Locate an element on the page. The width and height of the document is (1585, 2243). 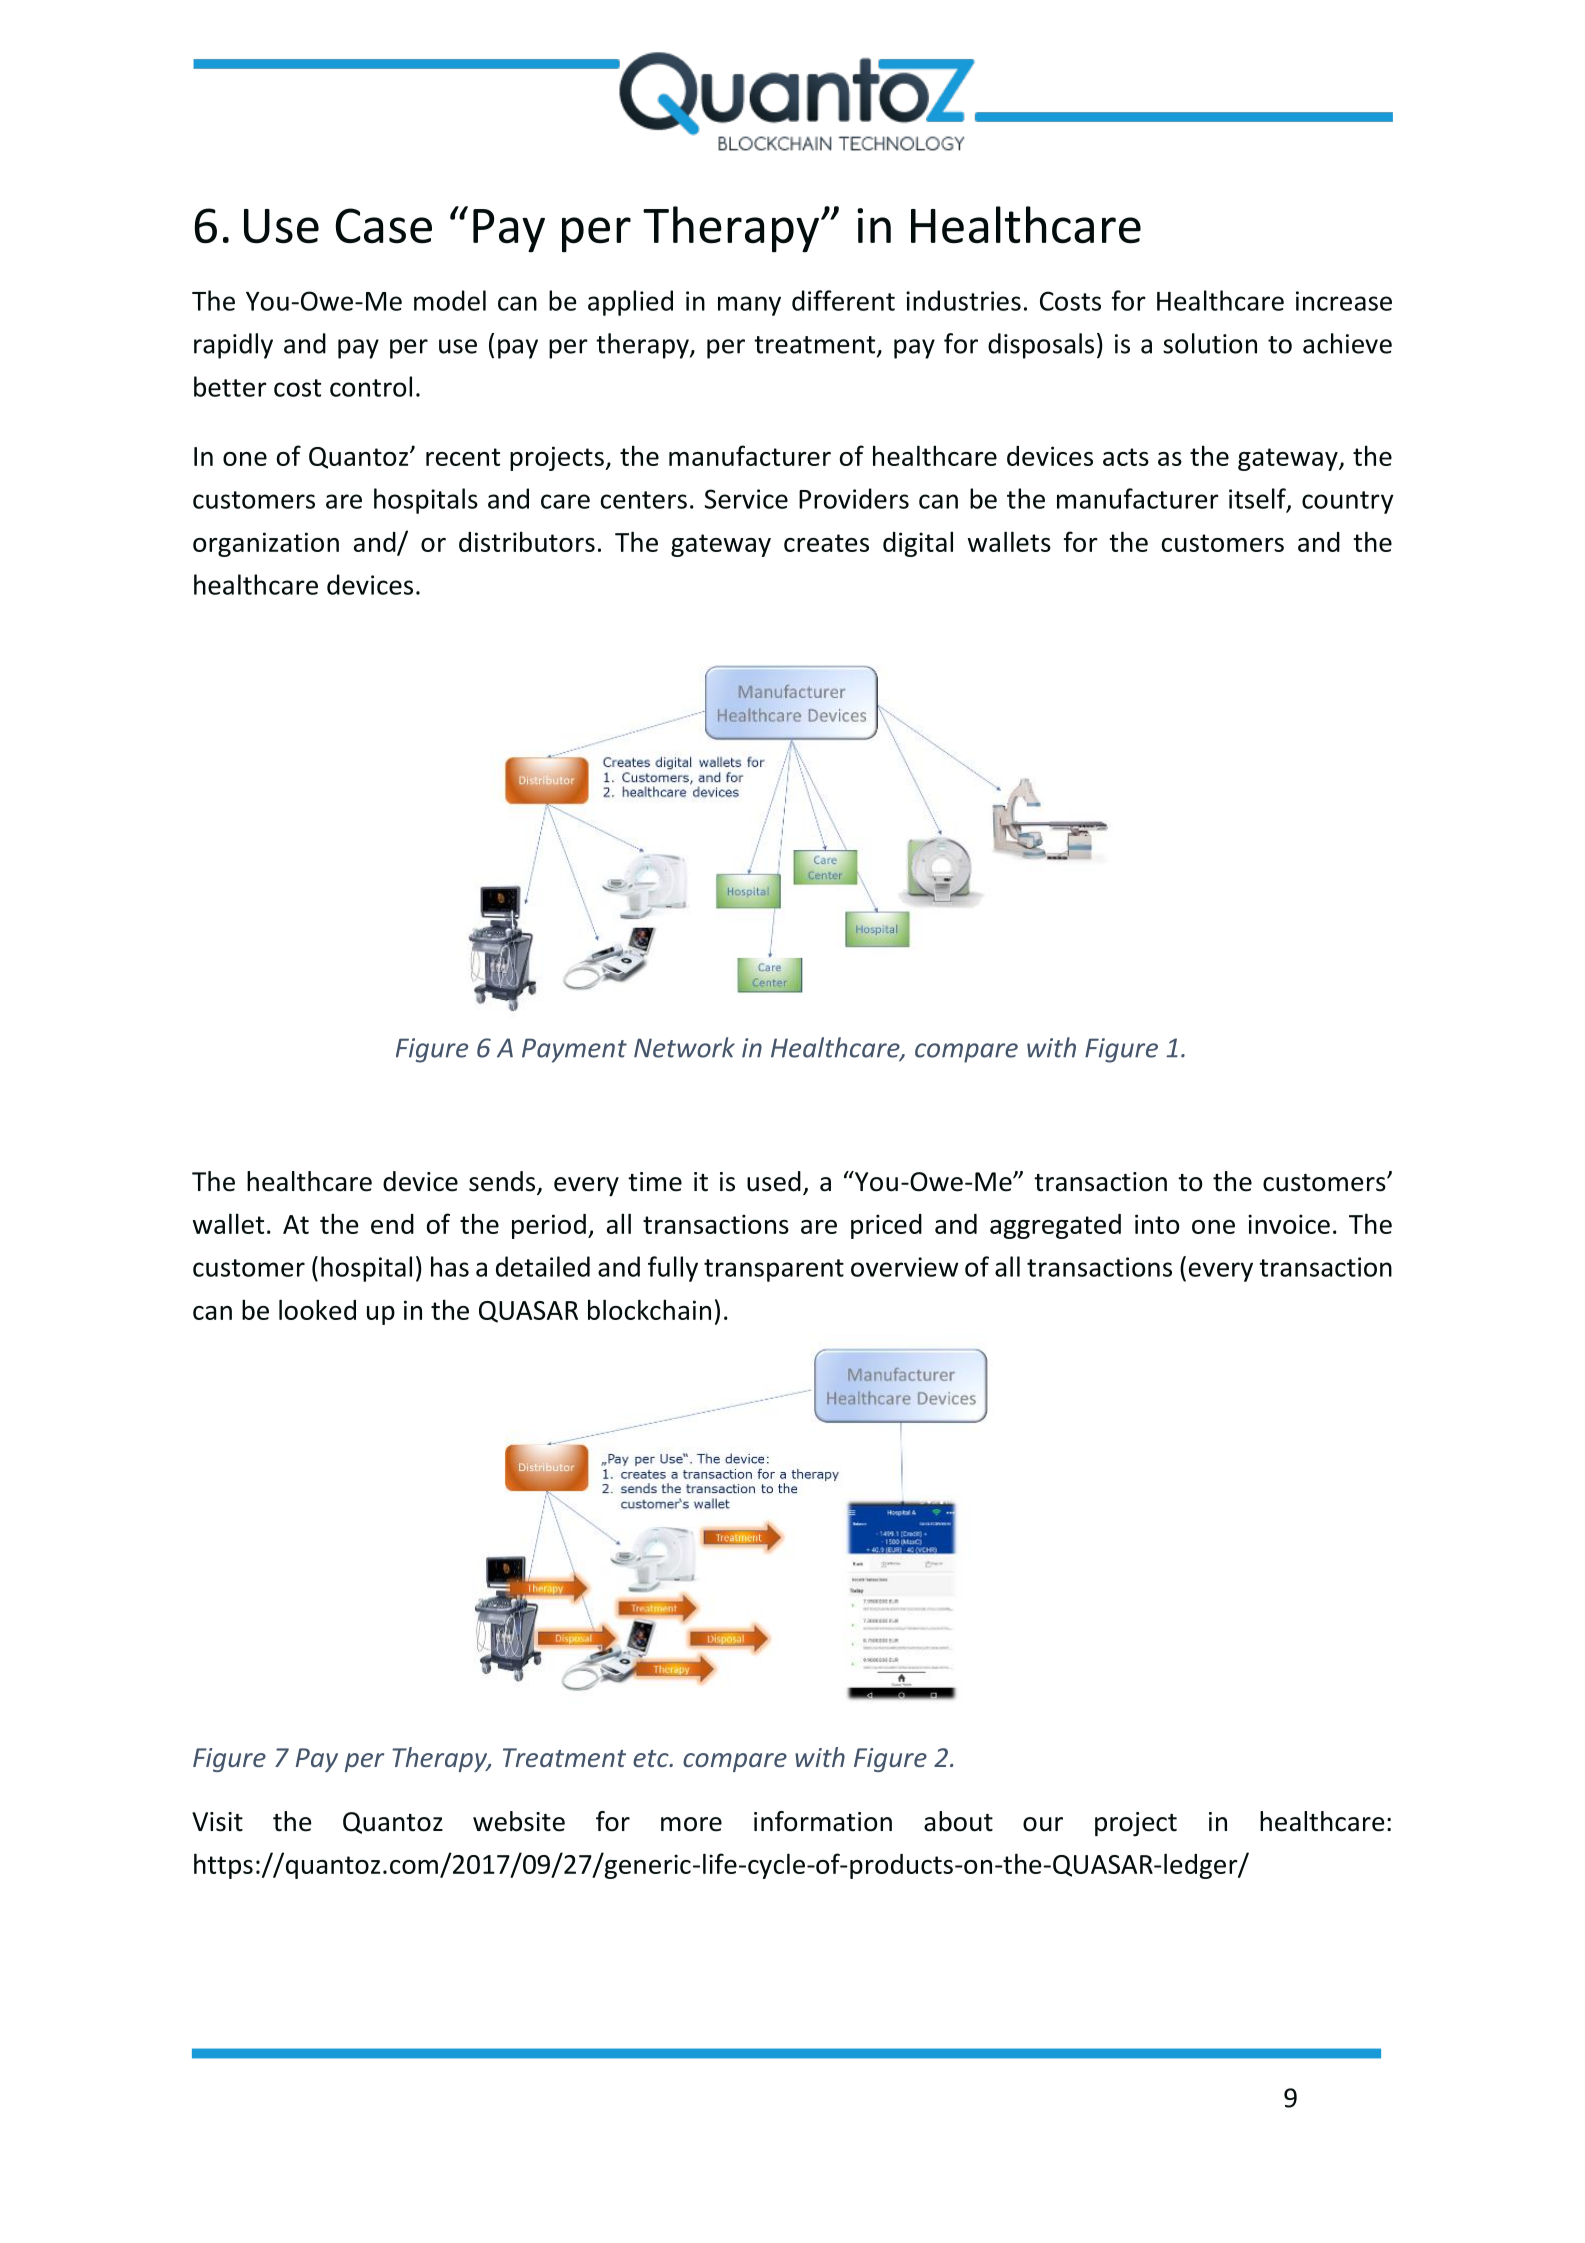
into is located at coordinates (1157, 1224).
